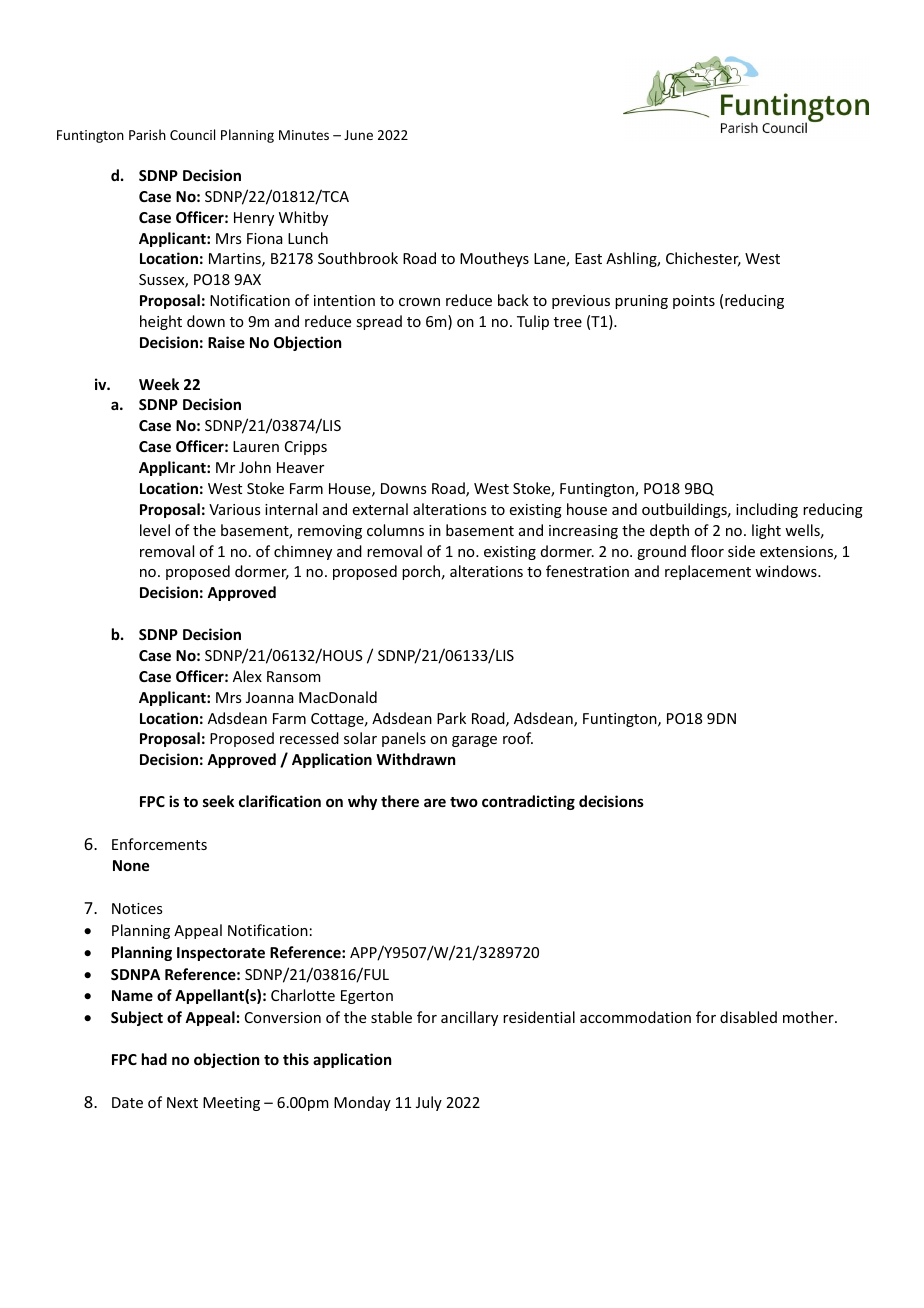  Describe the element at coordinates (218, 801) in the document. I see `seek` at that location.
